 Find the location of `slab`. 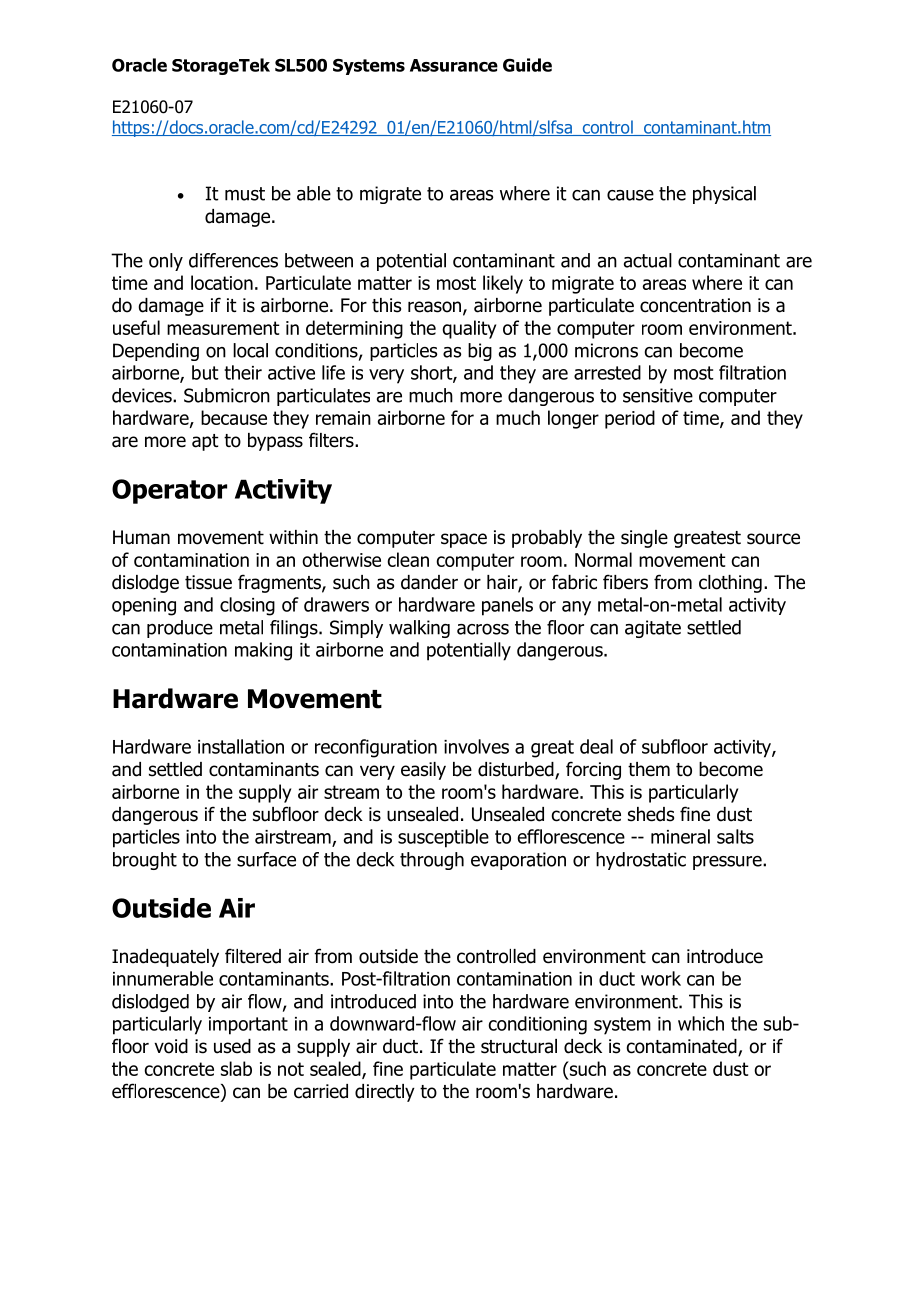

slab is located at coordinates (236, 1068).
